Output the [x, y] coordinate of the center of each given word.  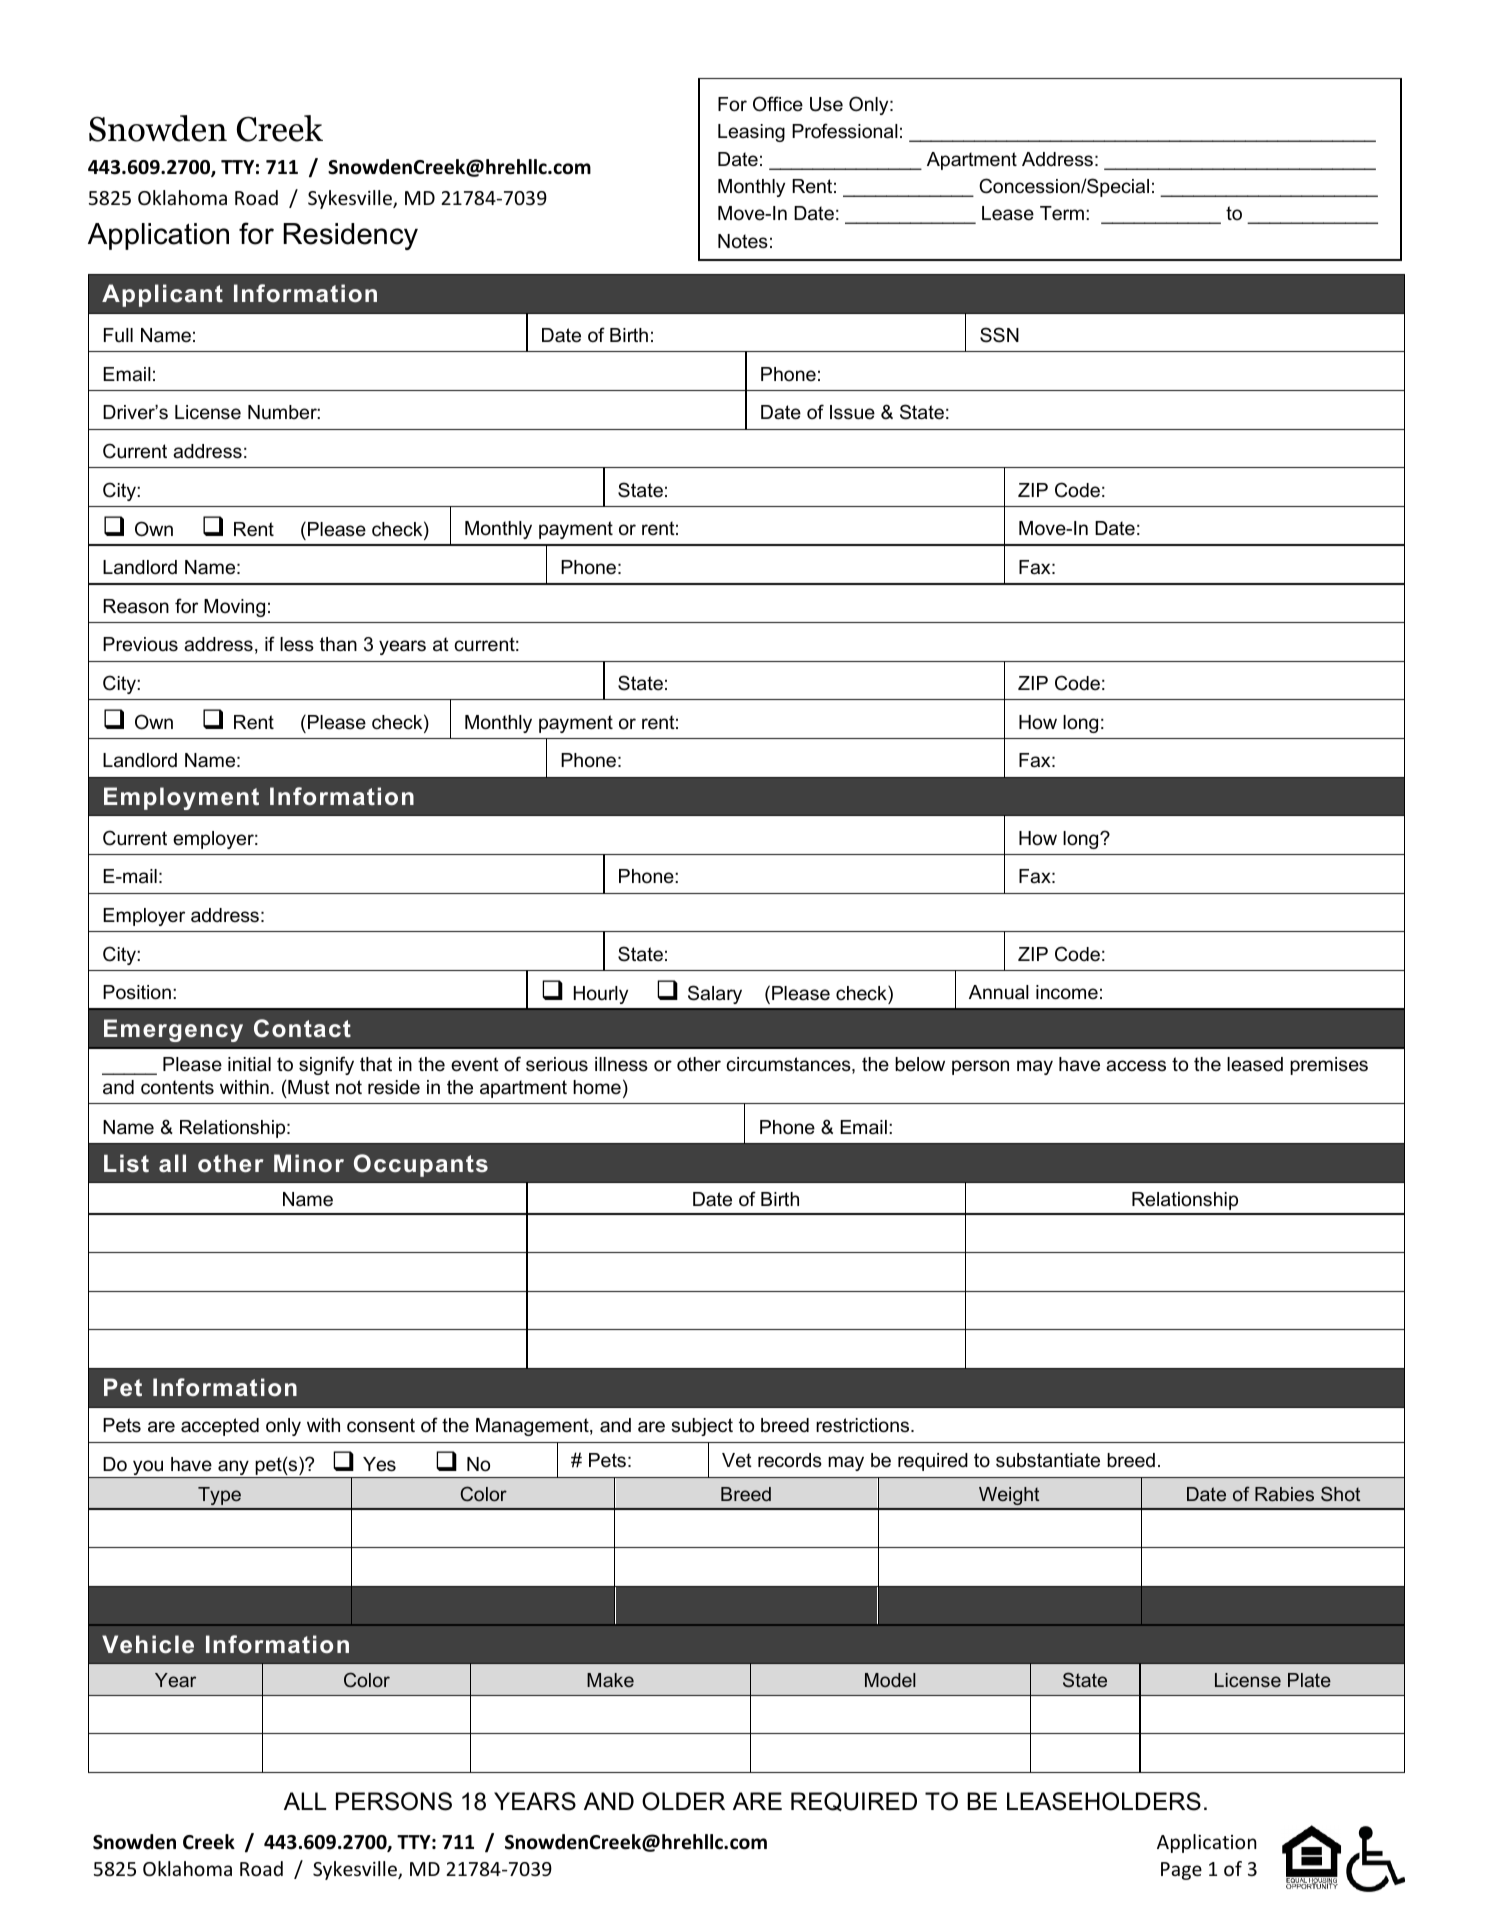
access [1136, 1066]
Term [1062, 213]
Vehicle [148, 1644]
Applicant [162, 295]
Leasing [751, 133]
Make [610, 1680]
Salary [715, 994]
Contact [302, 1028]
